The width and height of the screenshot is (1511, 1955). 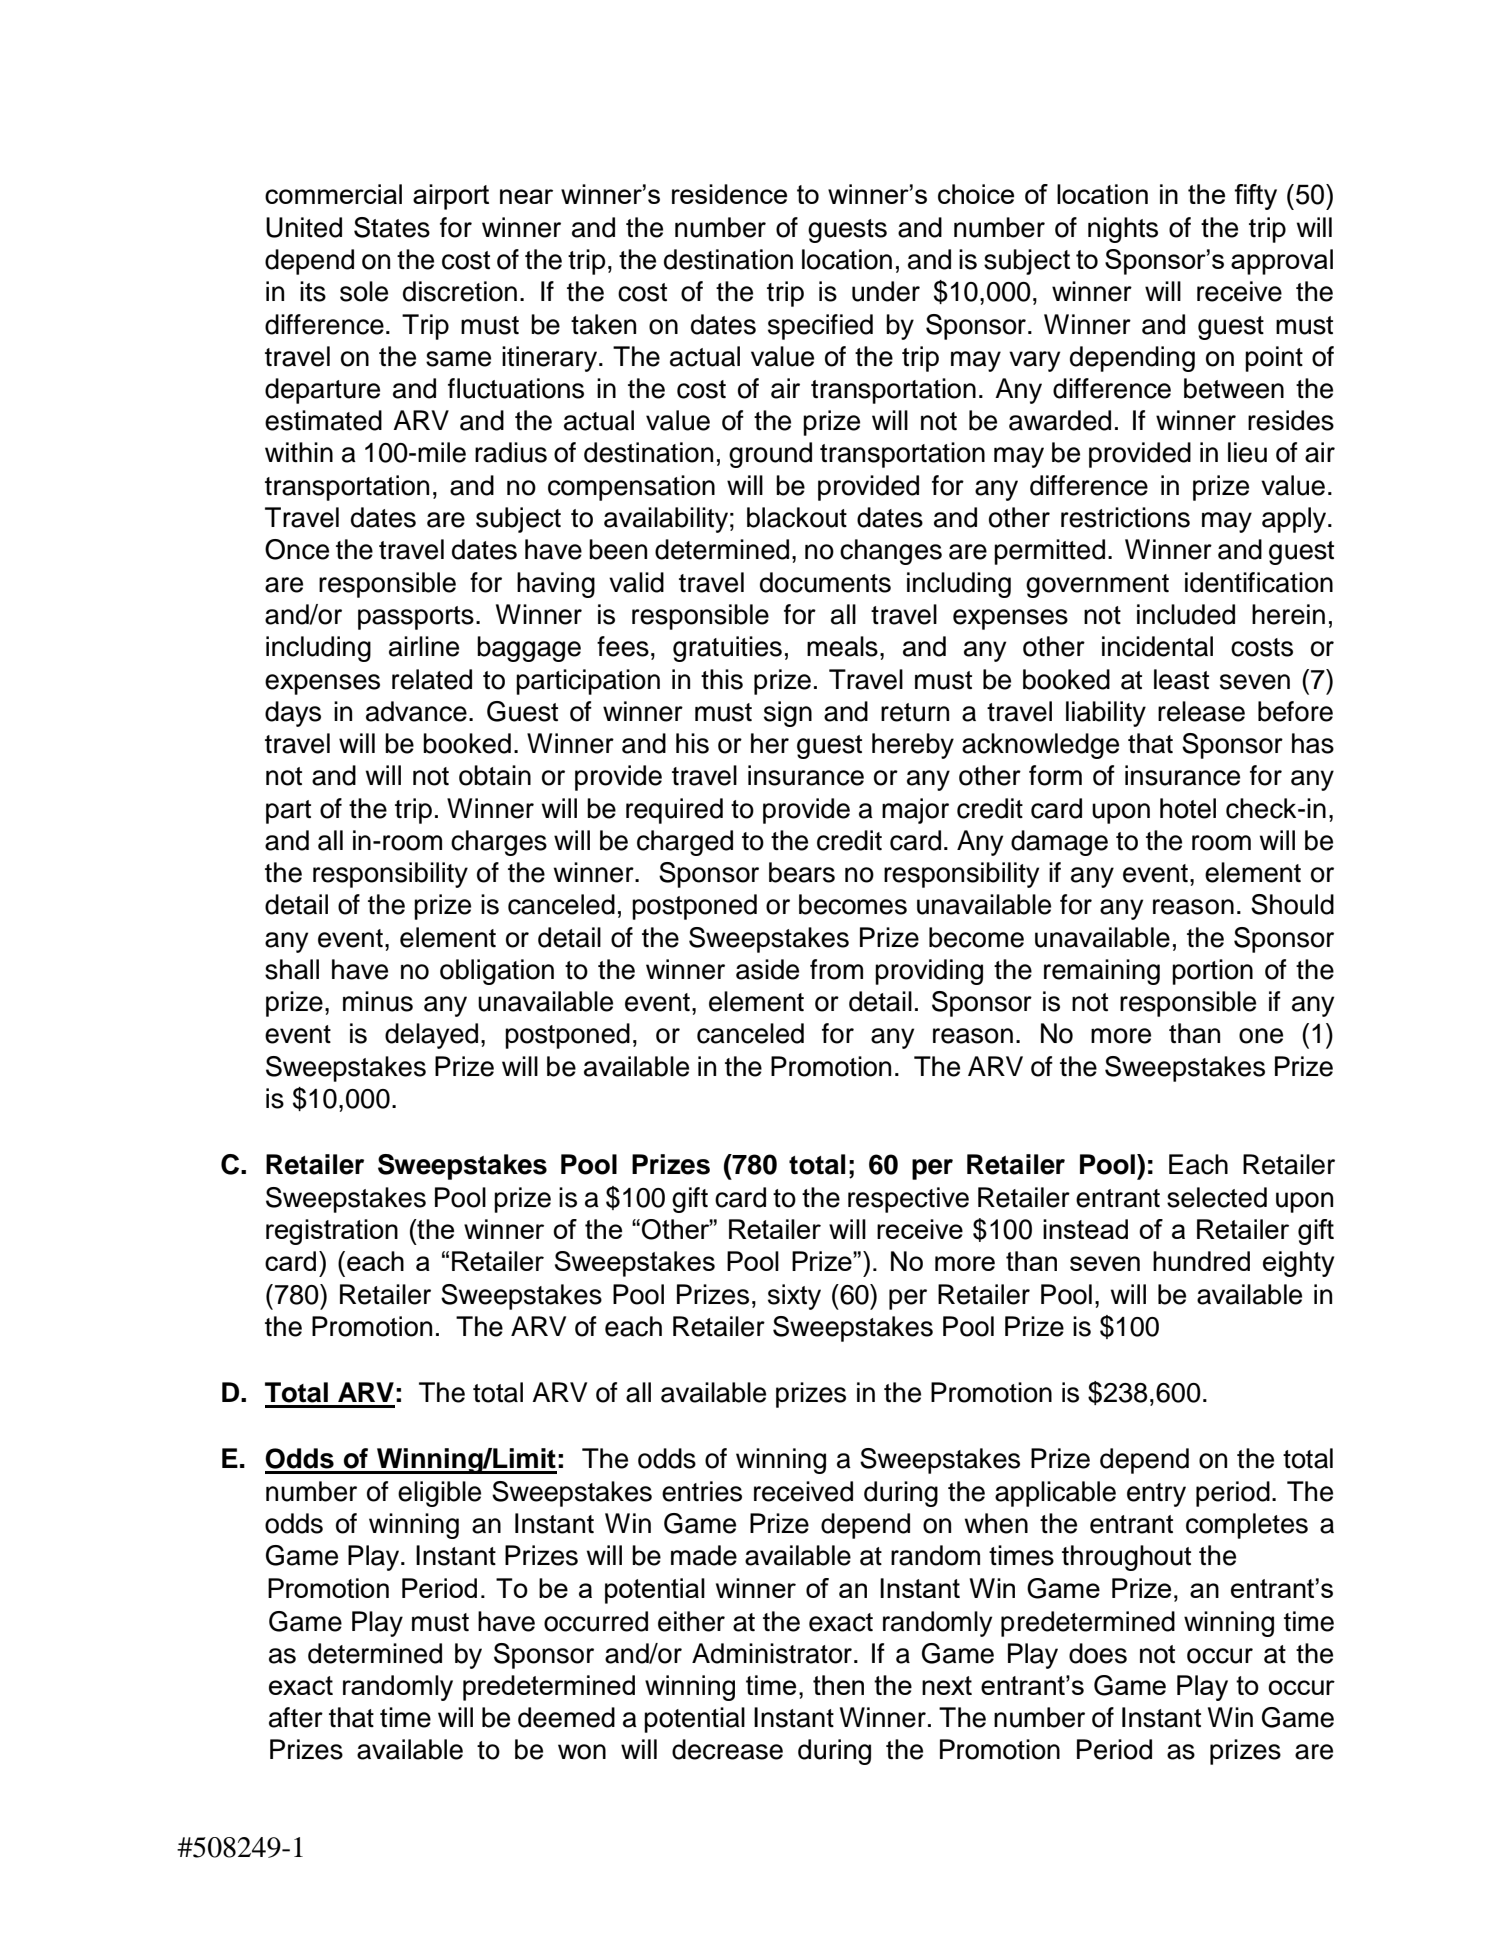 What do you see at coordinates (729, 194) in the screenshot?
I see `residence` at bounding box center [729, 194].
